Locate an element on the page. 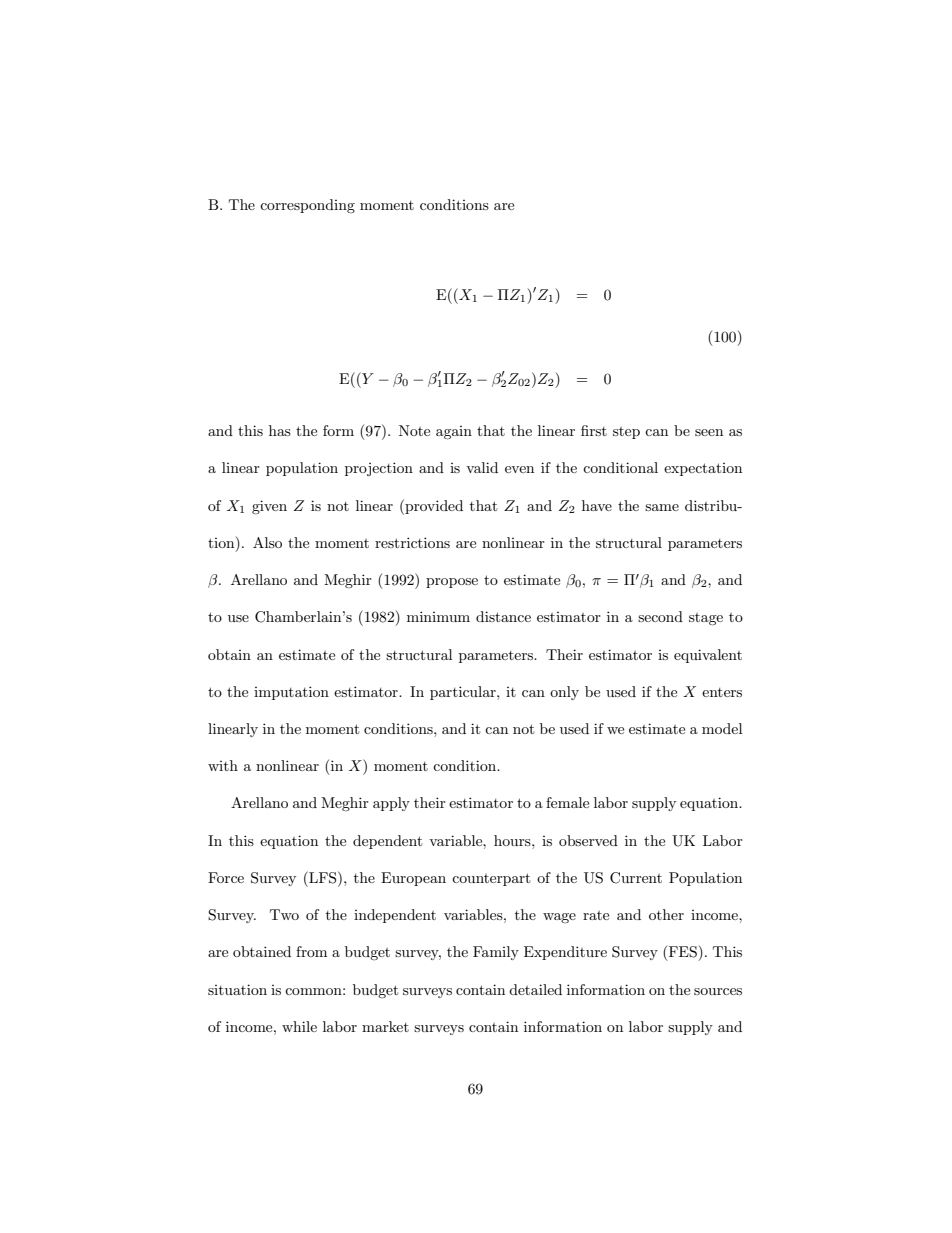 This image has height=1233, width=952. Family is located at coordinates (496, 953).
